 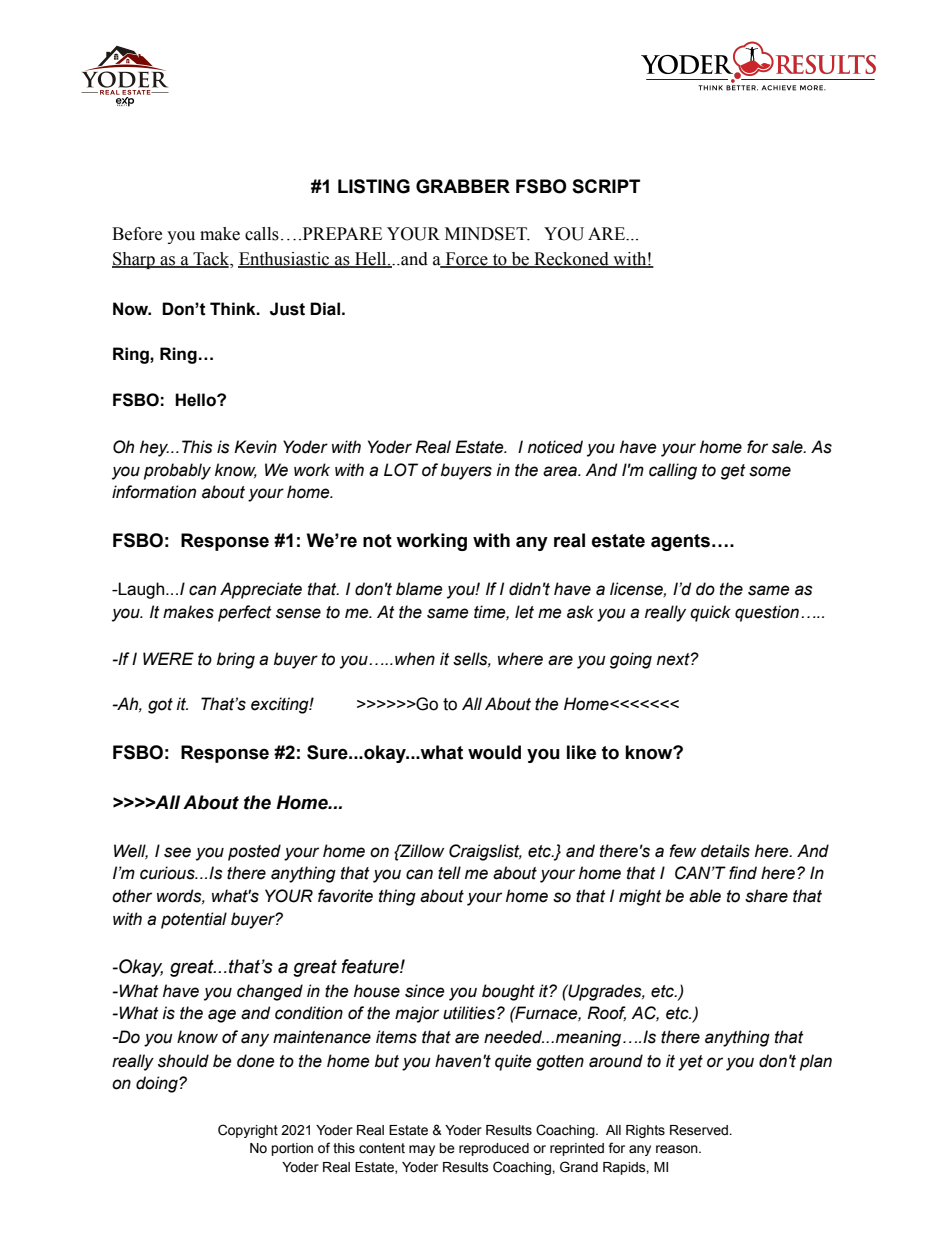 I want to click on agents, so click(x=680, y=542).
